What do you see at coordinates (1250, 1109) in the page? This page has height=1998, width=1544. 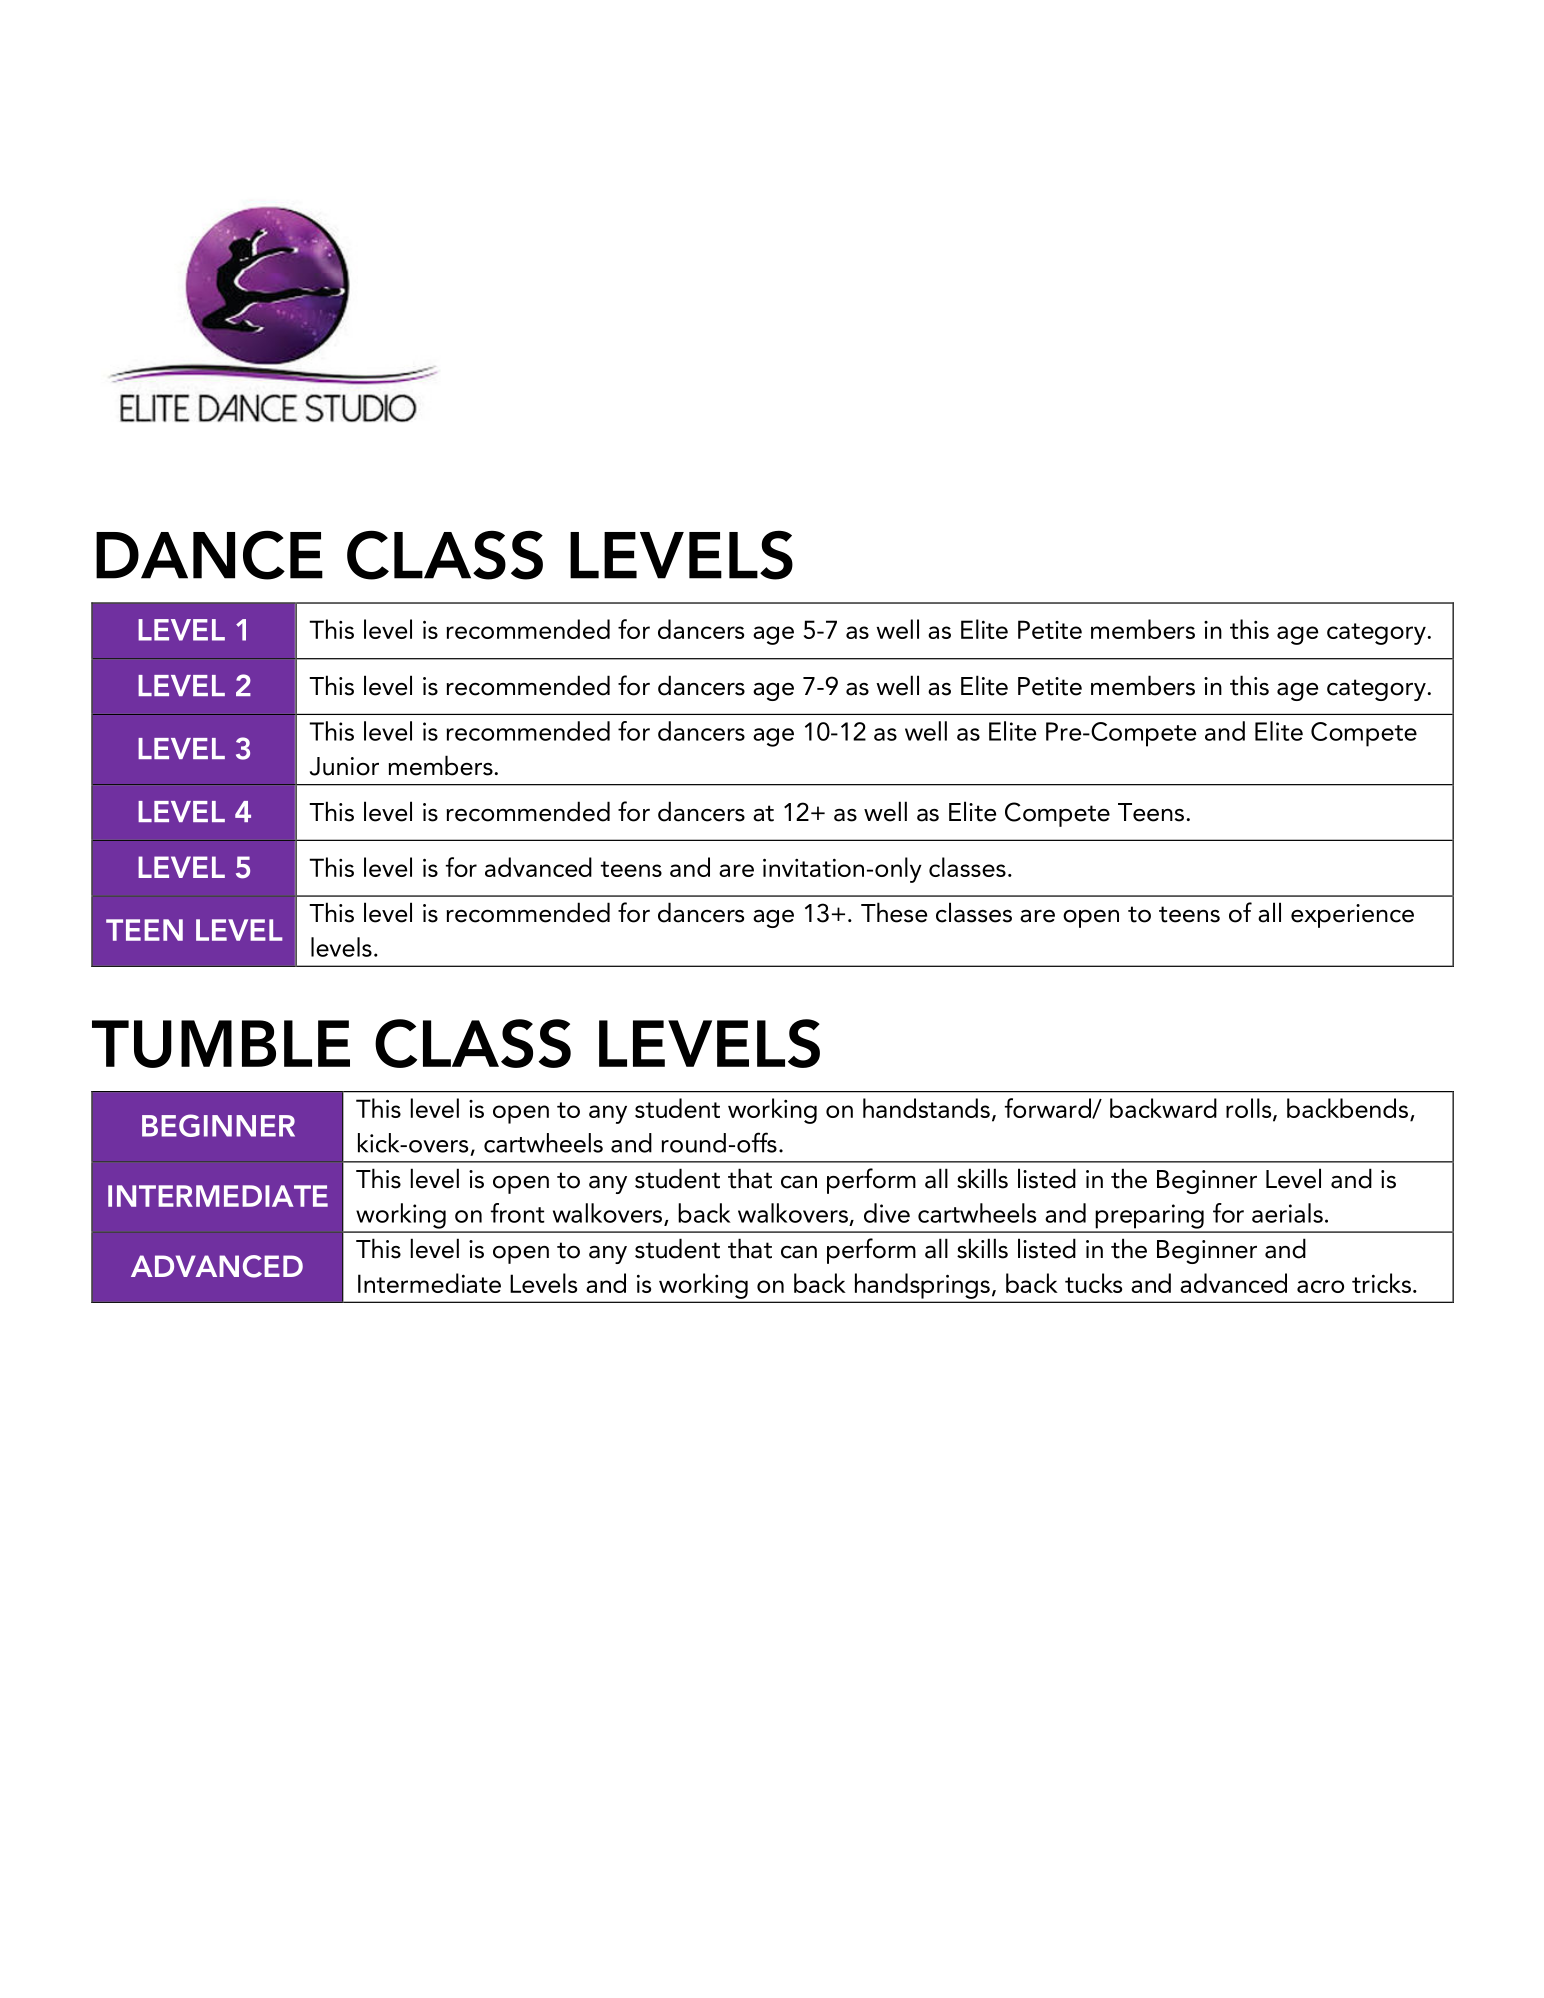 I see `rolls` at bounding box center [1250, 1109].
